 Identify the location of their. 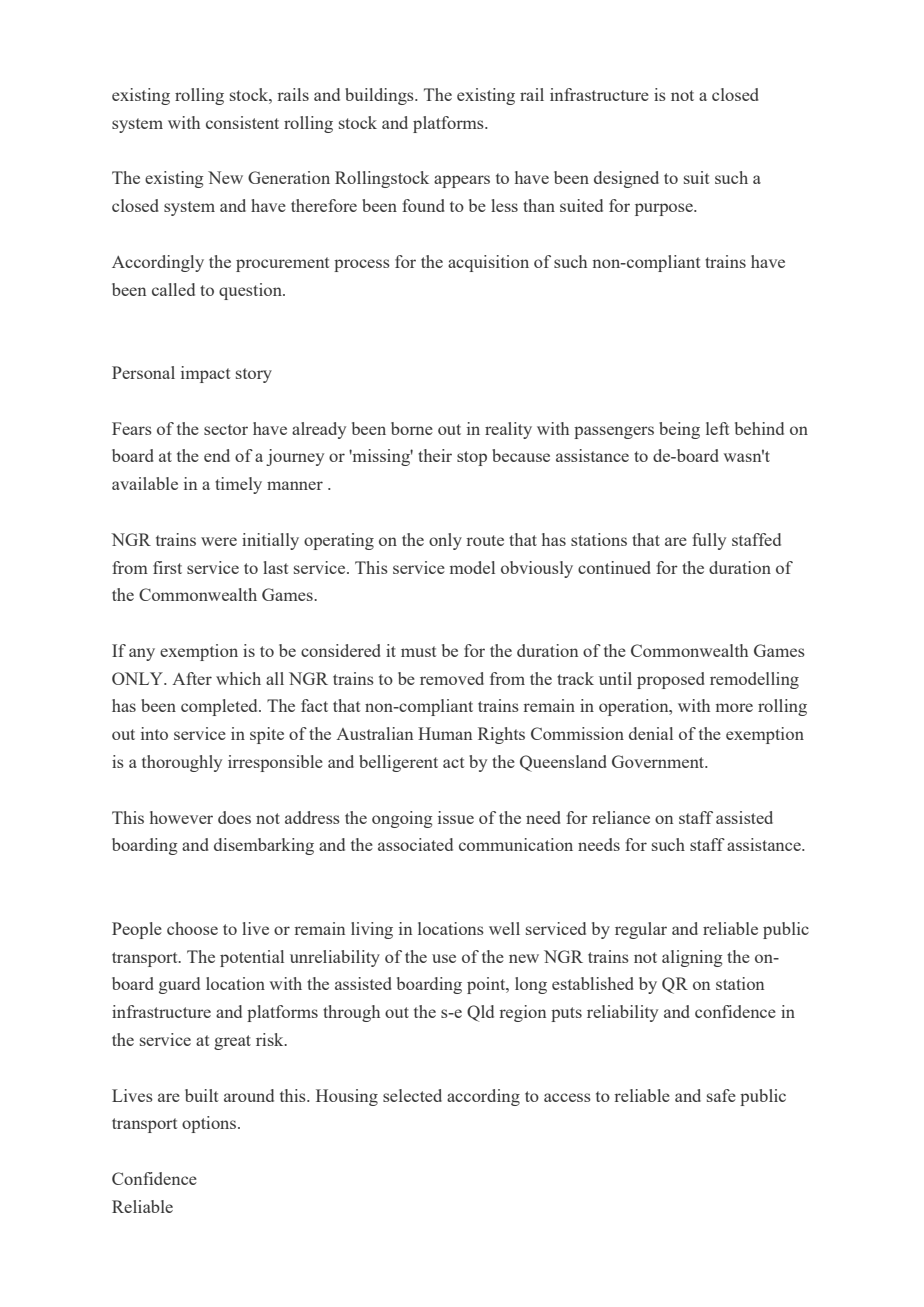
(435, 455).
